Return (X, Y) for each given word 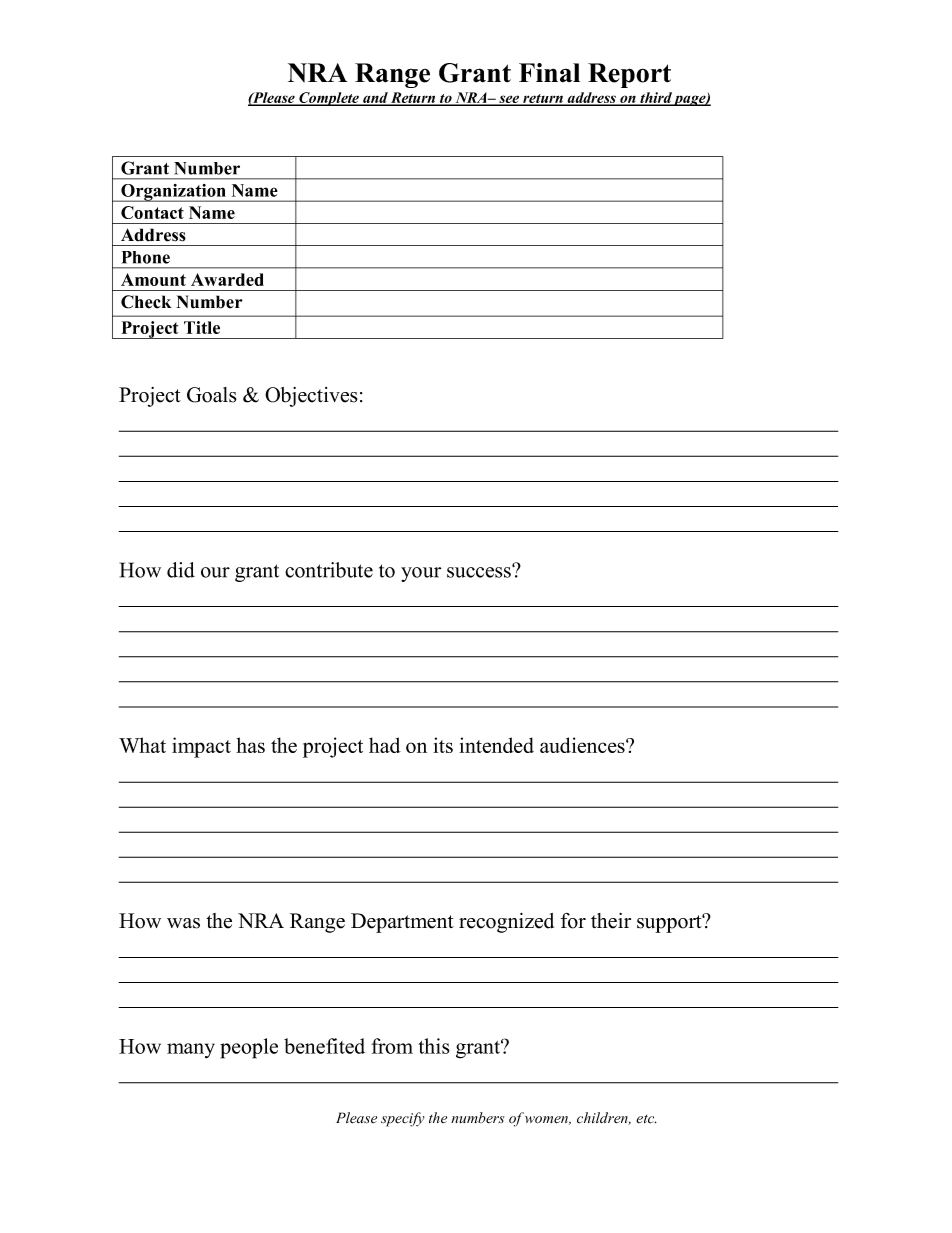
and (375, 98)
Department (402, 923)
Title (202, 327)
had (385, 745)
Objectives (311, 397)
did (181, 570)
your (421, 574)
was (183, 923)
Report (629, 75)
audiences (583, 745)
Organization (173, 193)
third (655, 98)
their (611, 921)
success (480, 571)
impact (201, 747)
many (191, 1051)
